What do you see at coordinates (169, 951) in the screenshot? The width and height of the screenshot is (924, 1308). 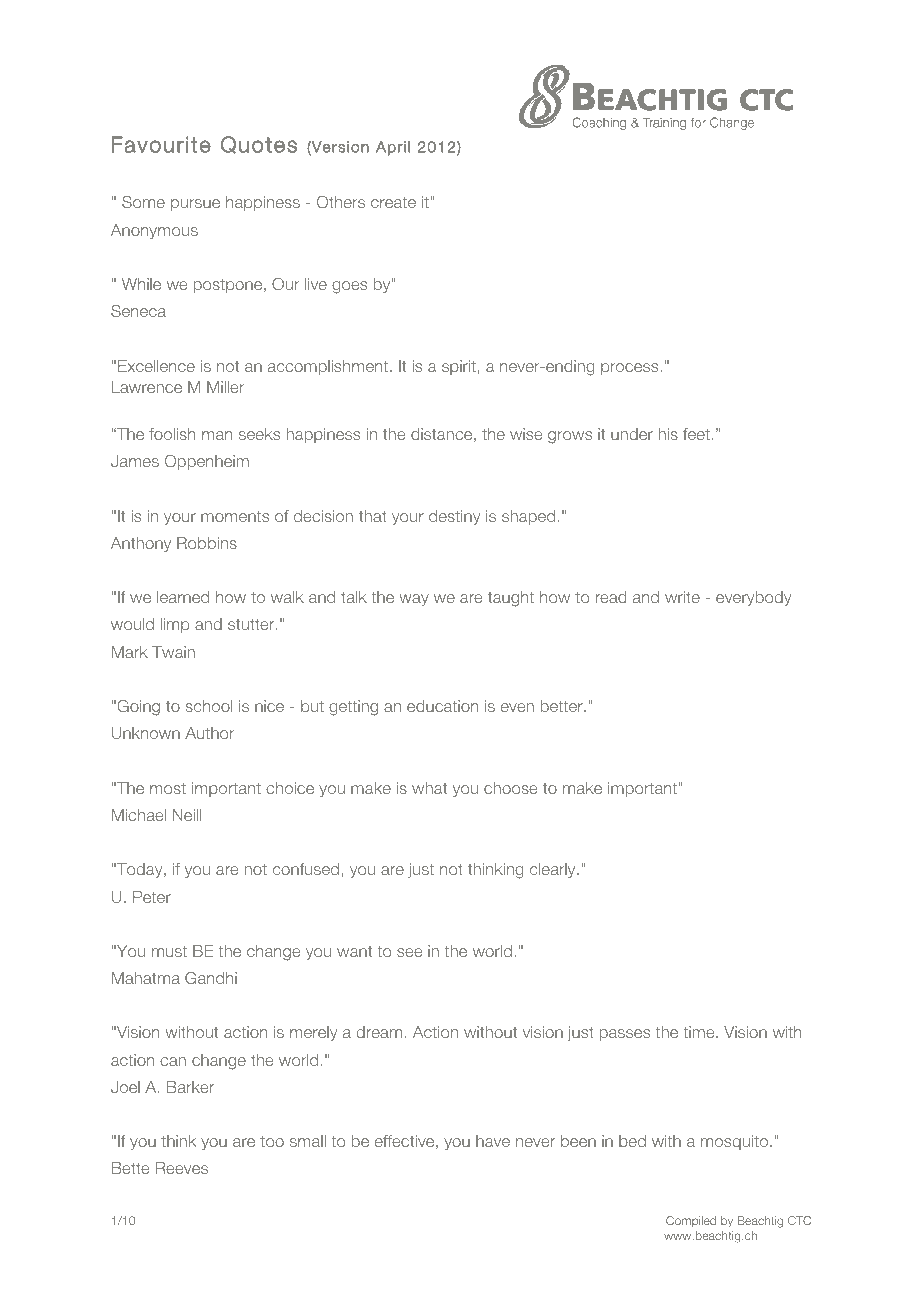 I see `must` at bounding box center [169, 951].
